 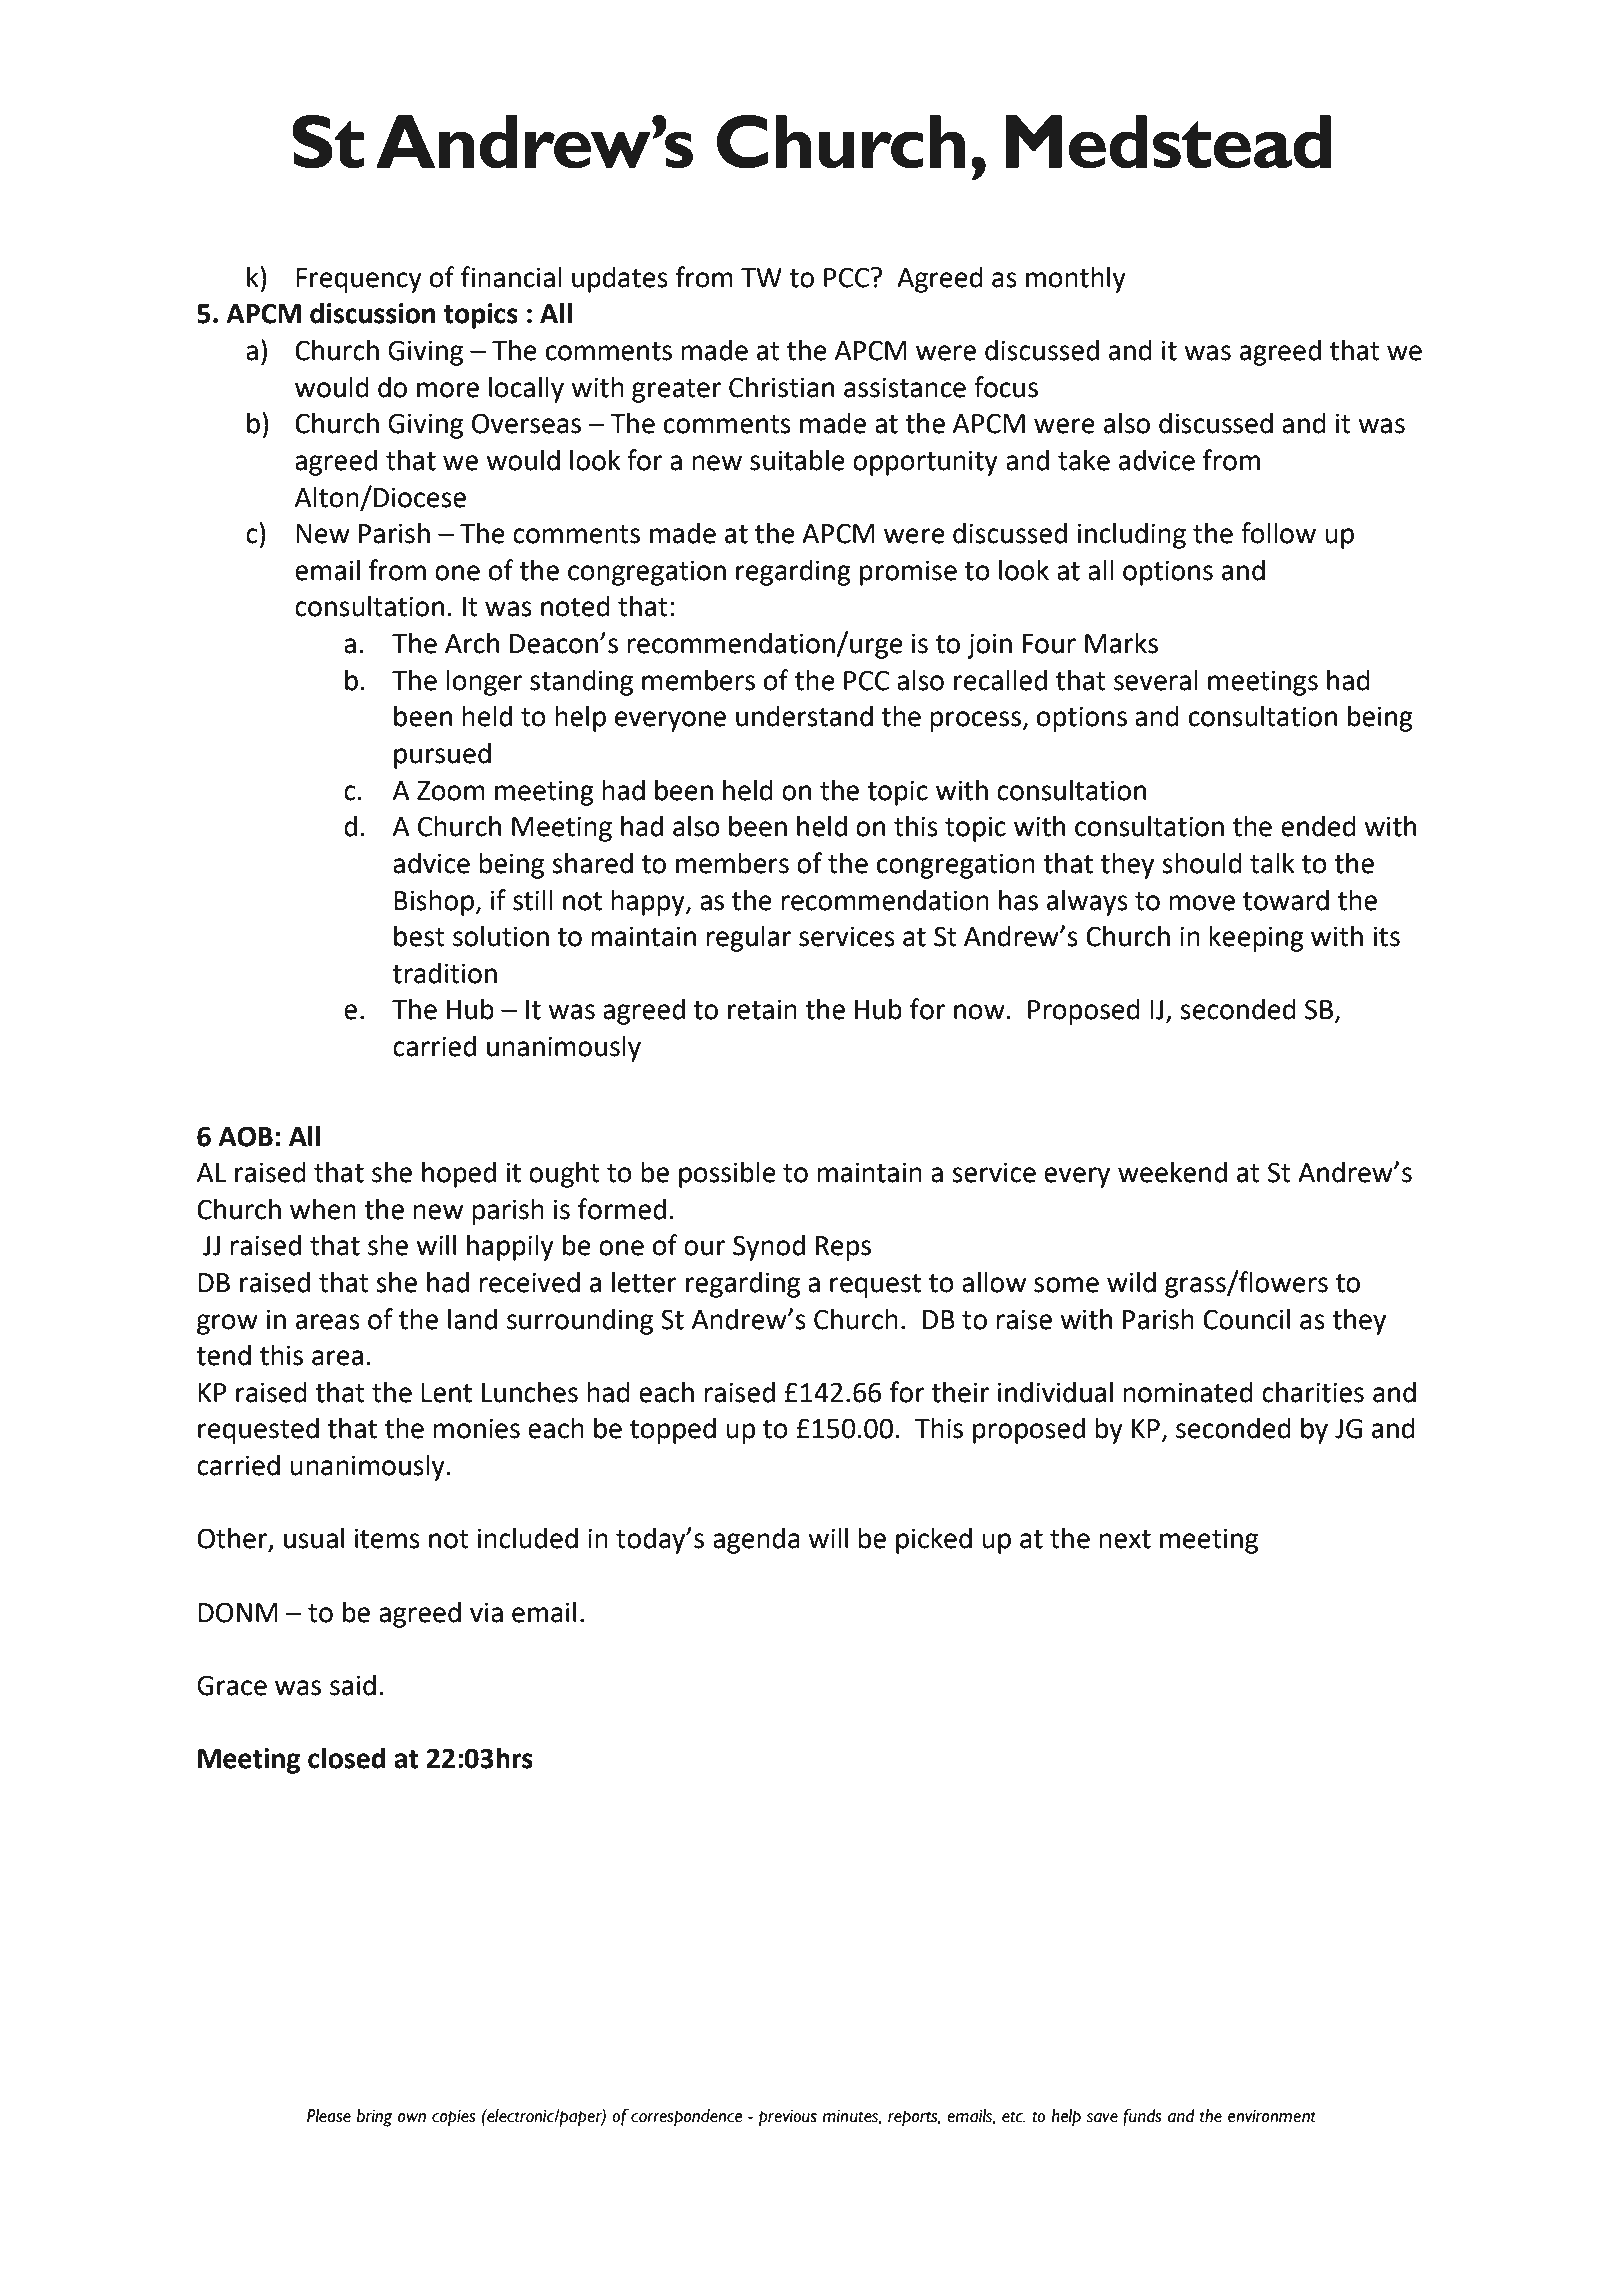 I want to click on discussion, so click(x=372, y=313).
